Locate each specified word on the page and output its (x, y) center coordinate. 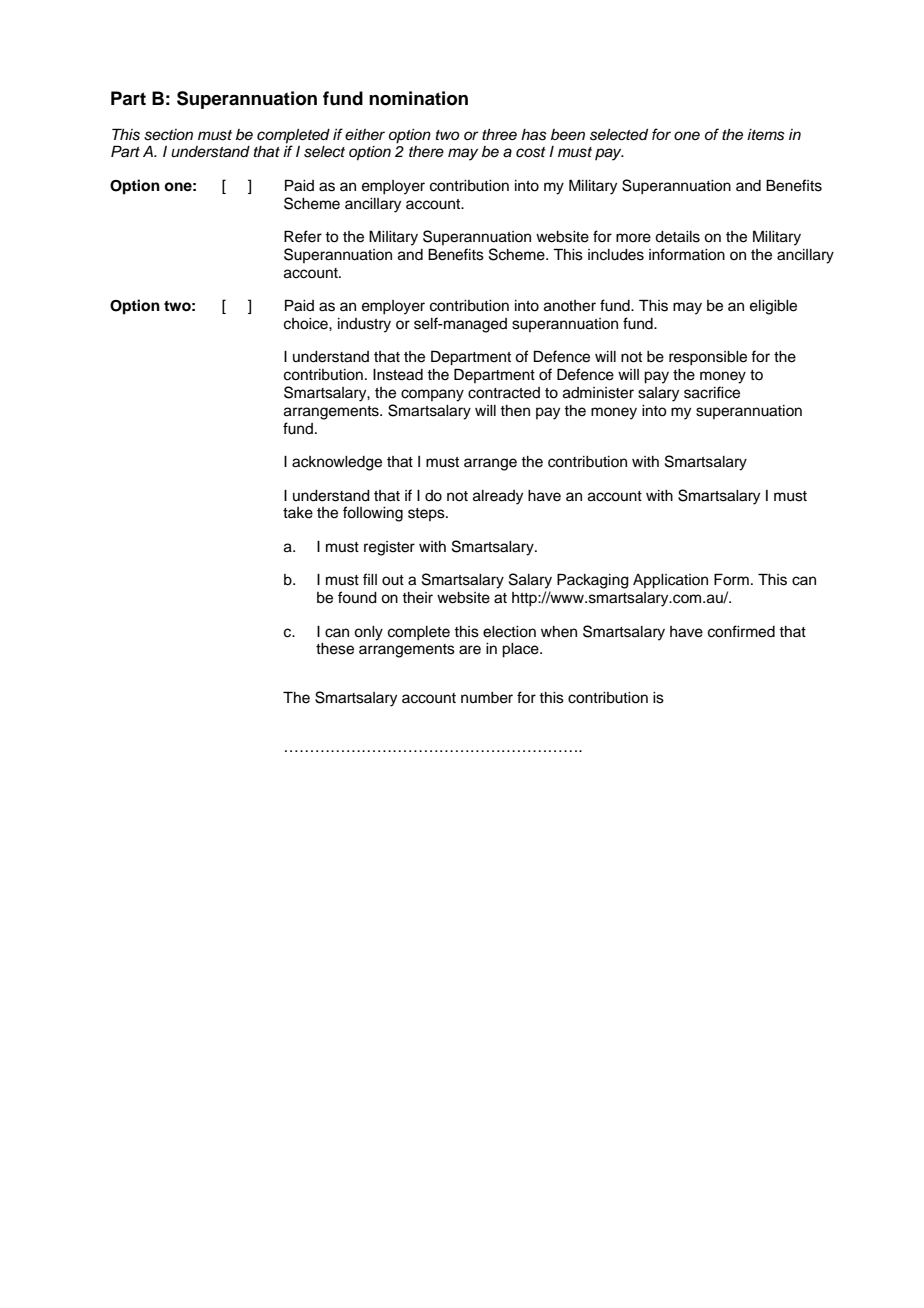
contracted (504, 393)
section (168, 135)
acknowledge (337, 463)
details (677, 237)
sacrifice (712, 392)
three (499, 135)
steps (427, 514)
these (335, 649)
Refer (303, 236)
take (298, 513)
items (766, 135)
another (570, 306)
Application (670, 581)
